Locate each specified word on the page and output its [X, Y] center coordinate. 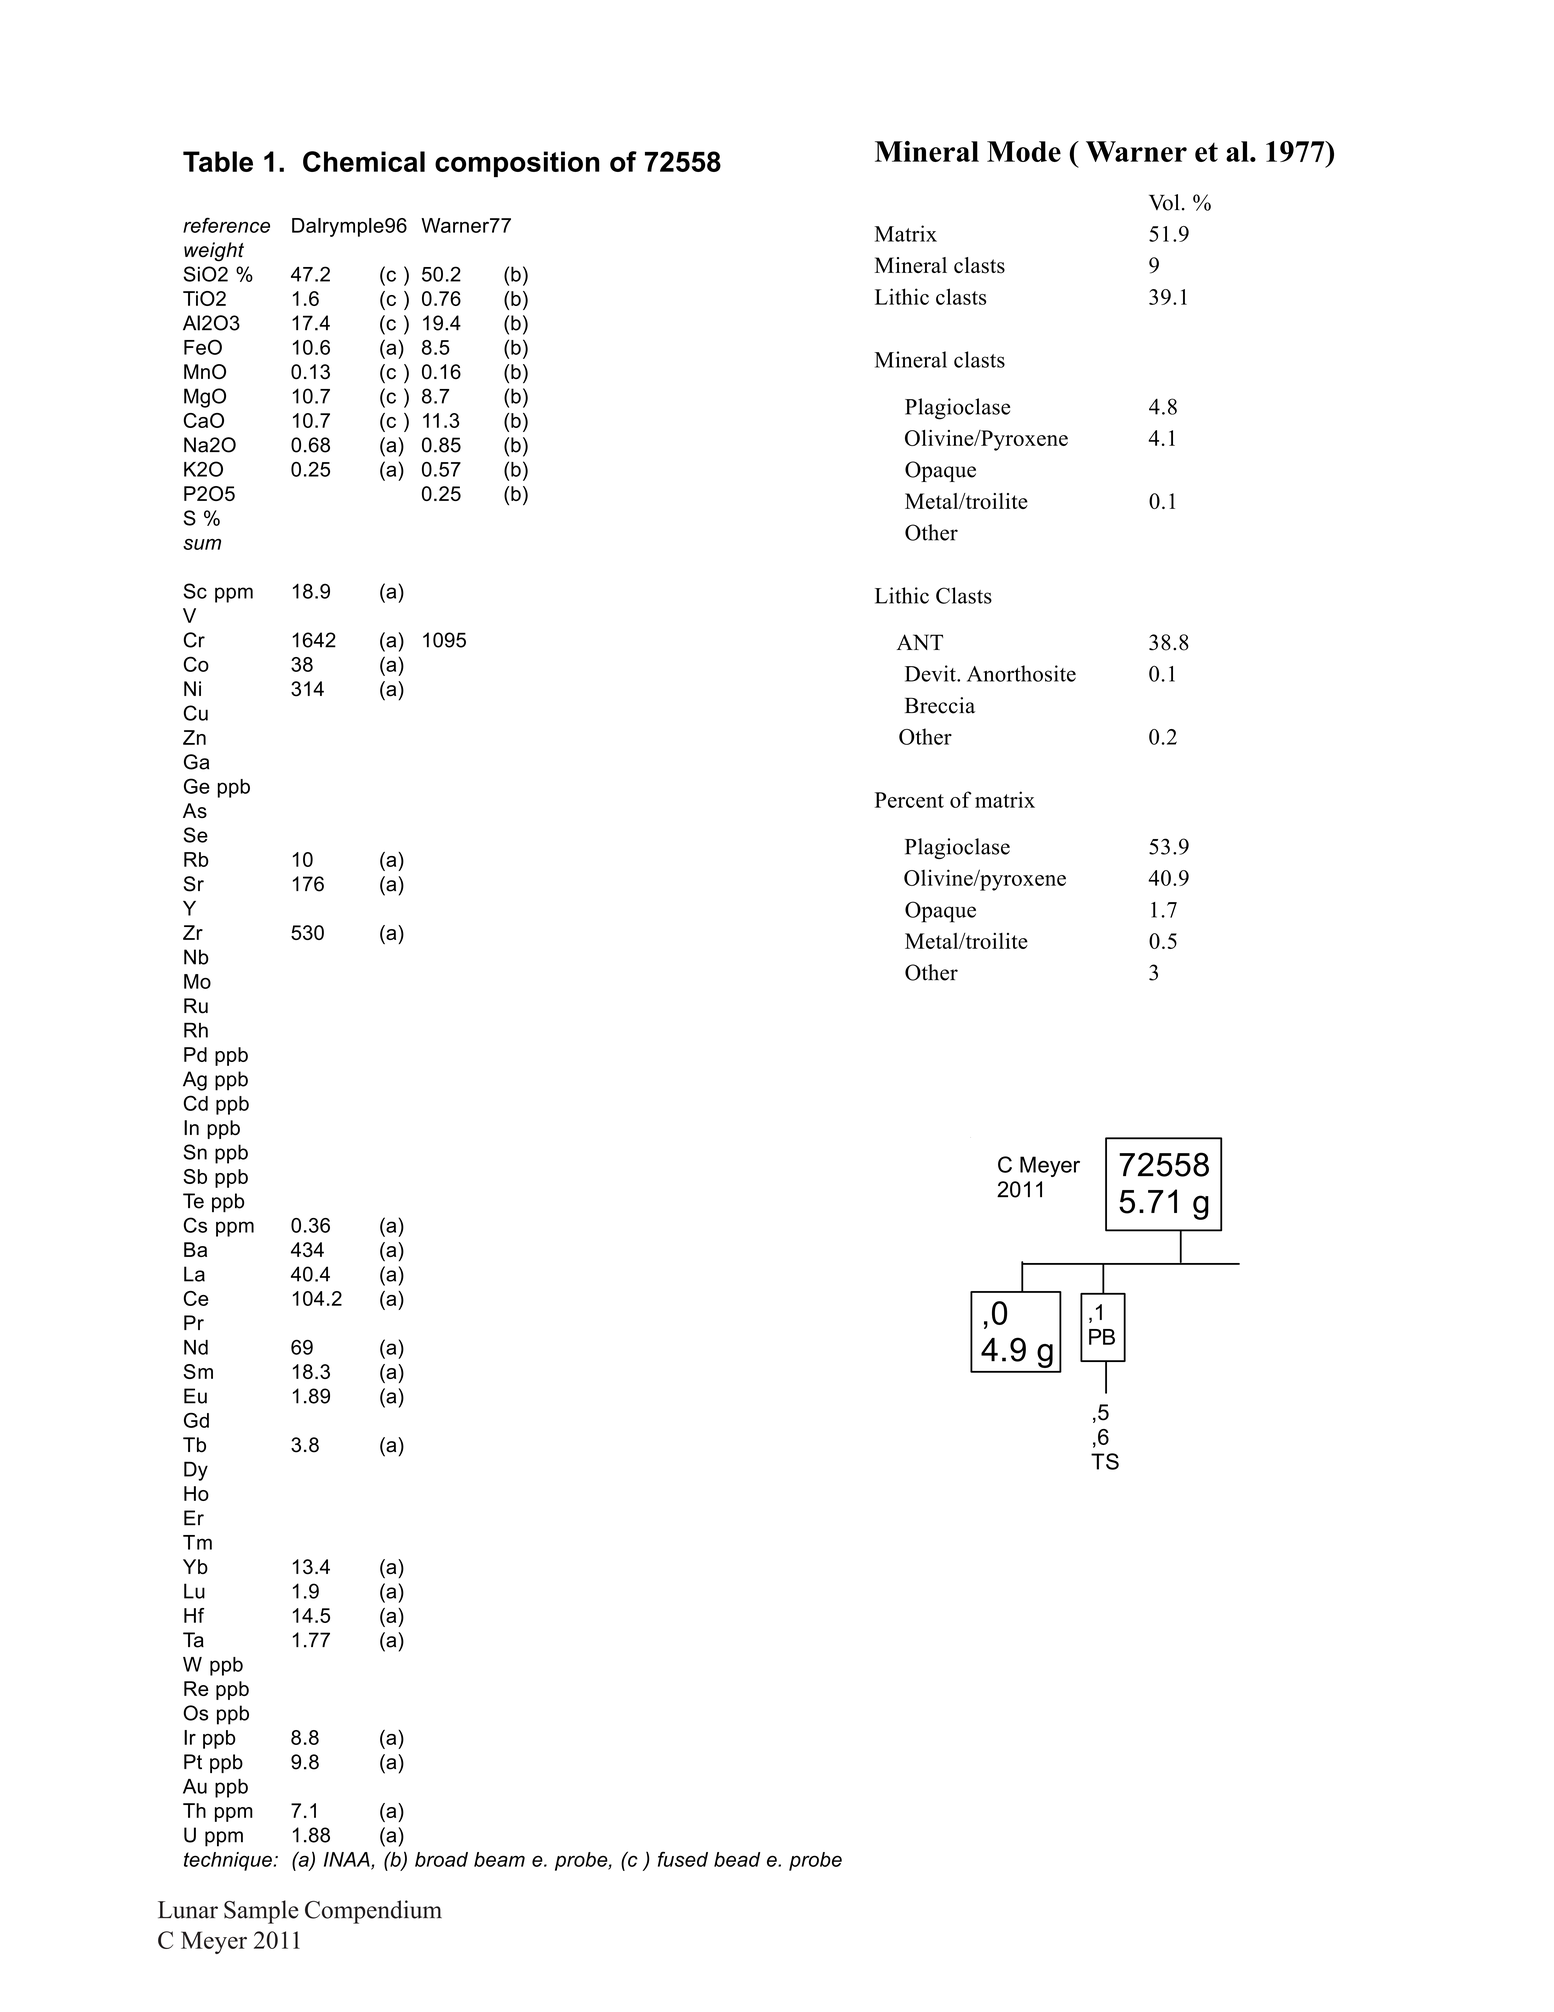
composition [517, 164]
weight [214, 252]
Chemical [364, 161]
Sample [261, 1912]
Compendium [373, 1912]
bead [737, 1859]
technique [228, 1861]
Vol [1164, 202]
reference [226, 225]
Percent [909, 800]
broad [441, 1859]
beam [499, 1859]
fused [683, 1859]
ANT [920, 642]
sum [202, 544]
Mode [1024, 151]
